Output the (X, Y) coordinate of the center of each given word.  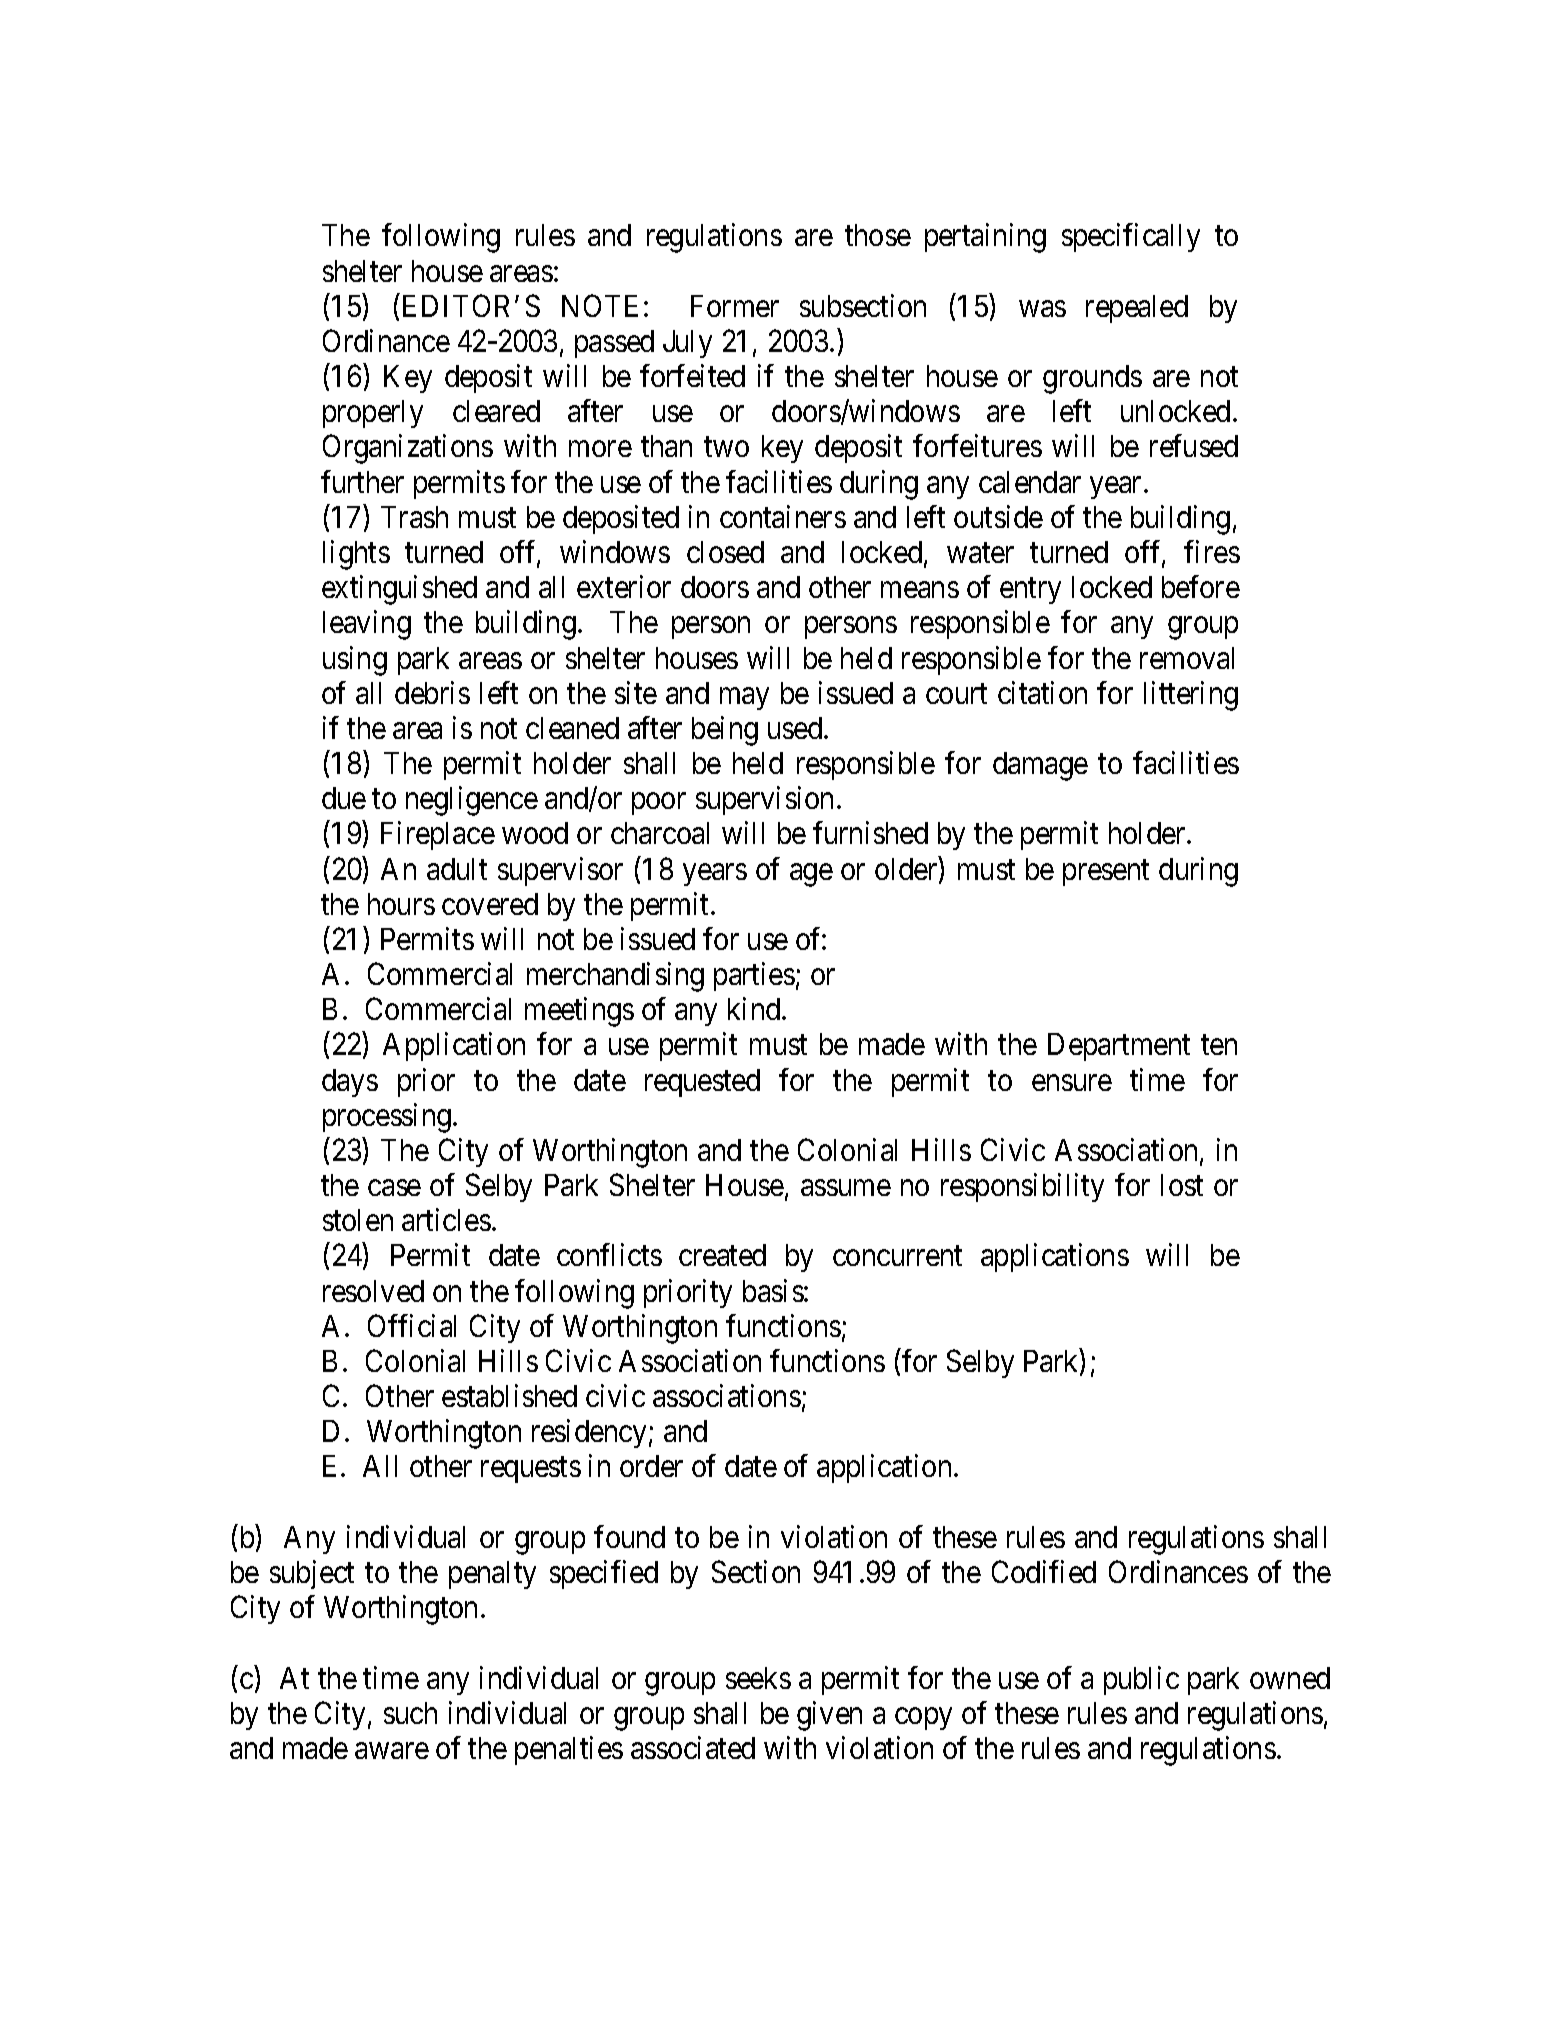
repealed (1137, 309)
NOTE (600, 305)
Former (735, 306)
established (509, 1395)
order (651, 1466)
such (410, 1713)
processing (387, 1118)
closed (725, 552)
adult (457, 869)
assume (846, 1188)
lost (1182, 1185)
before (1201, 586)
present (1106, 873)
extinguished (399, 590)
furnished (870, 833)
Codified (1044, 1571)
